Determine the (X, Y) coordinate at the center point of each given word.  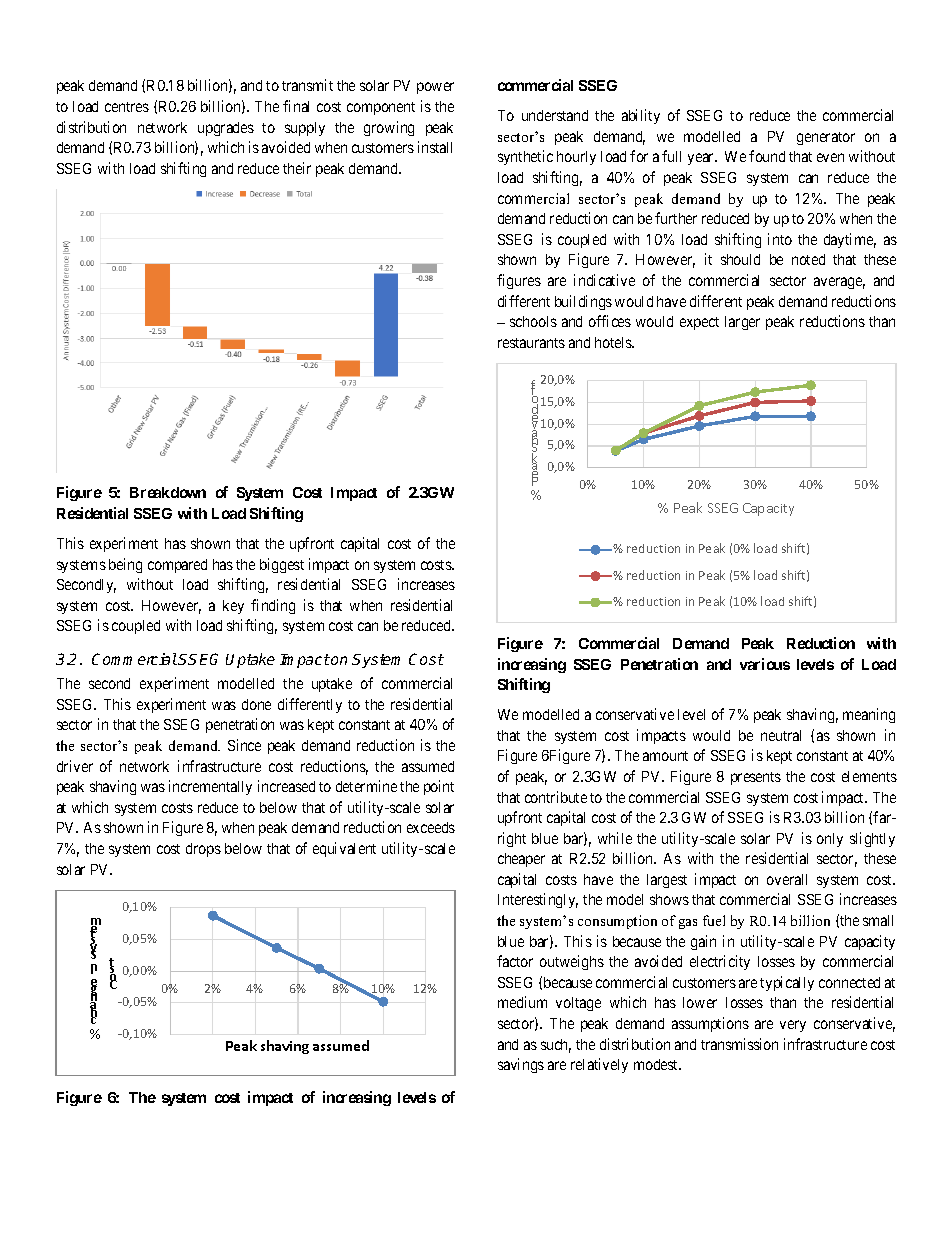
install (435, 147)
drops (203, 850)
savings (521, 1065)
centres (127, 107)
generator (826, 138)
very (793, 1026)
